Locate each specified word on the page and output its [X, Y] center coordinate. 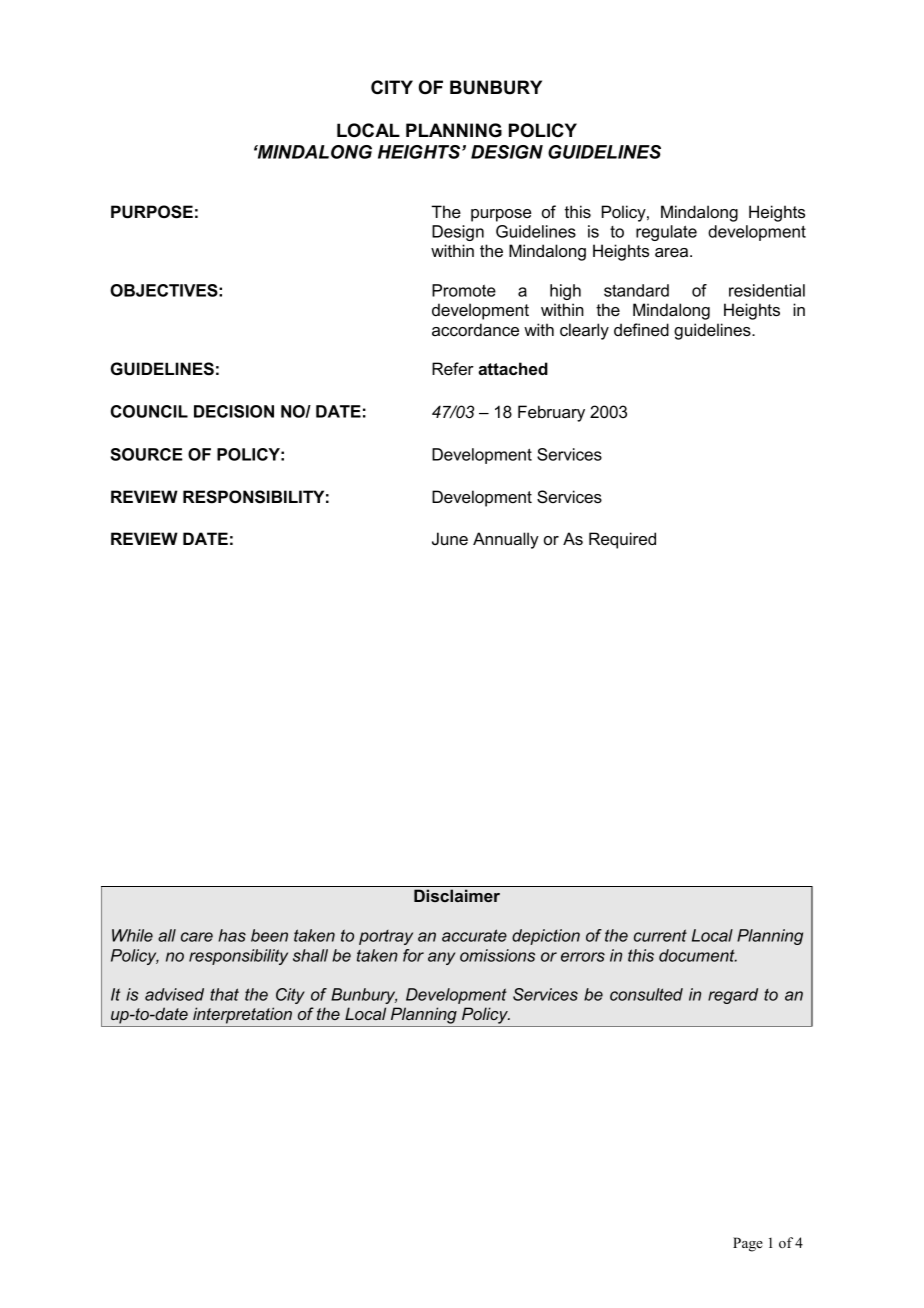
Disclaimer [457, 895]
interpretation [242, 1015]
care [197, 937]
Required [622, 540]
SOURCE [147, 454]
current [660, 935]
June [450, 538]
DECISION [234, 411]
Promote [464, 290]
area [673, 252]
